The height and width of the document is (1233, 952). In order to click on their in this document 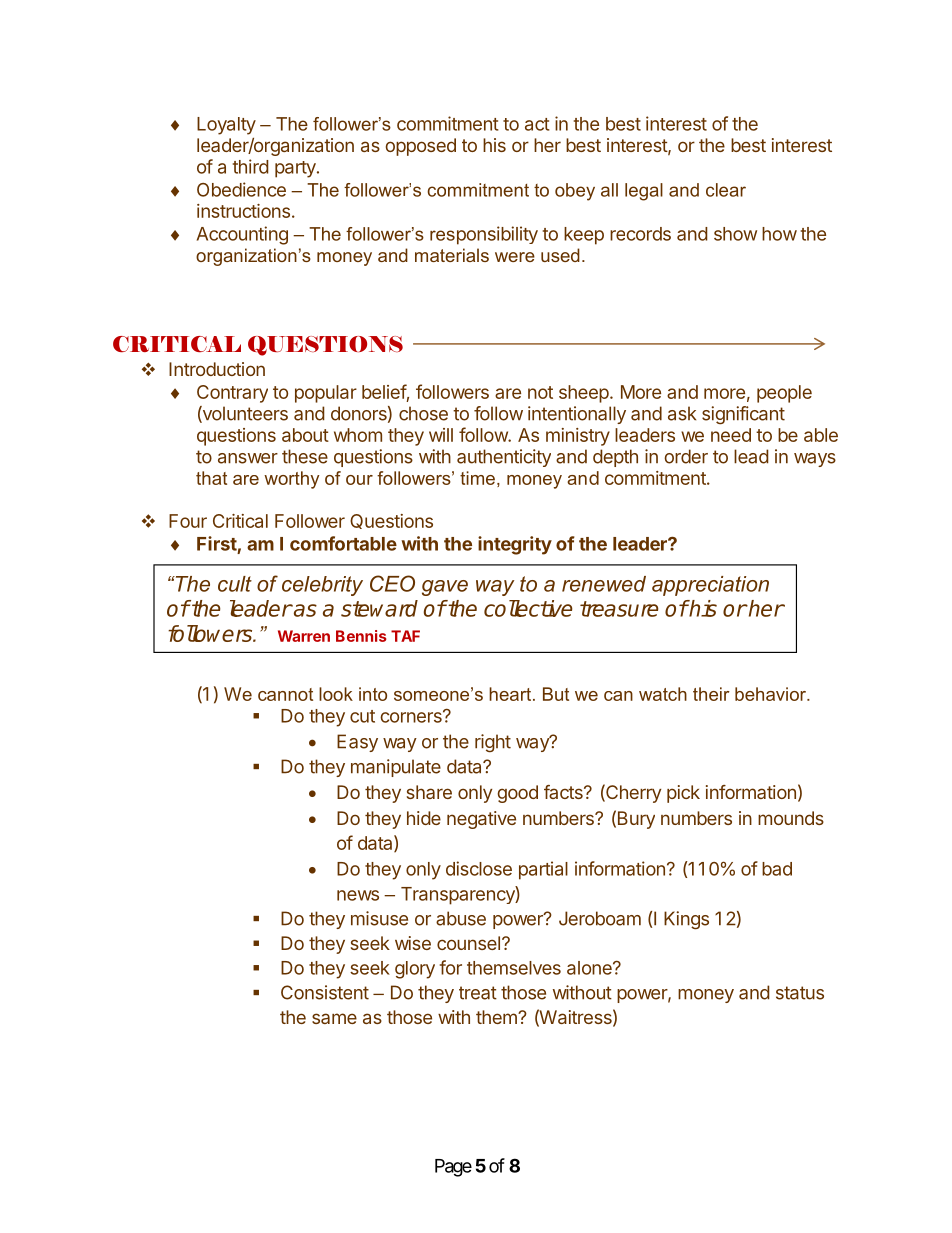, I will do `click(711, 694)`.
